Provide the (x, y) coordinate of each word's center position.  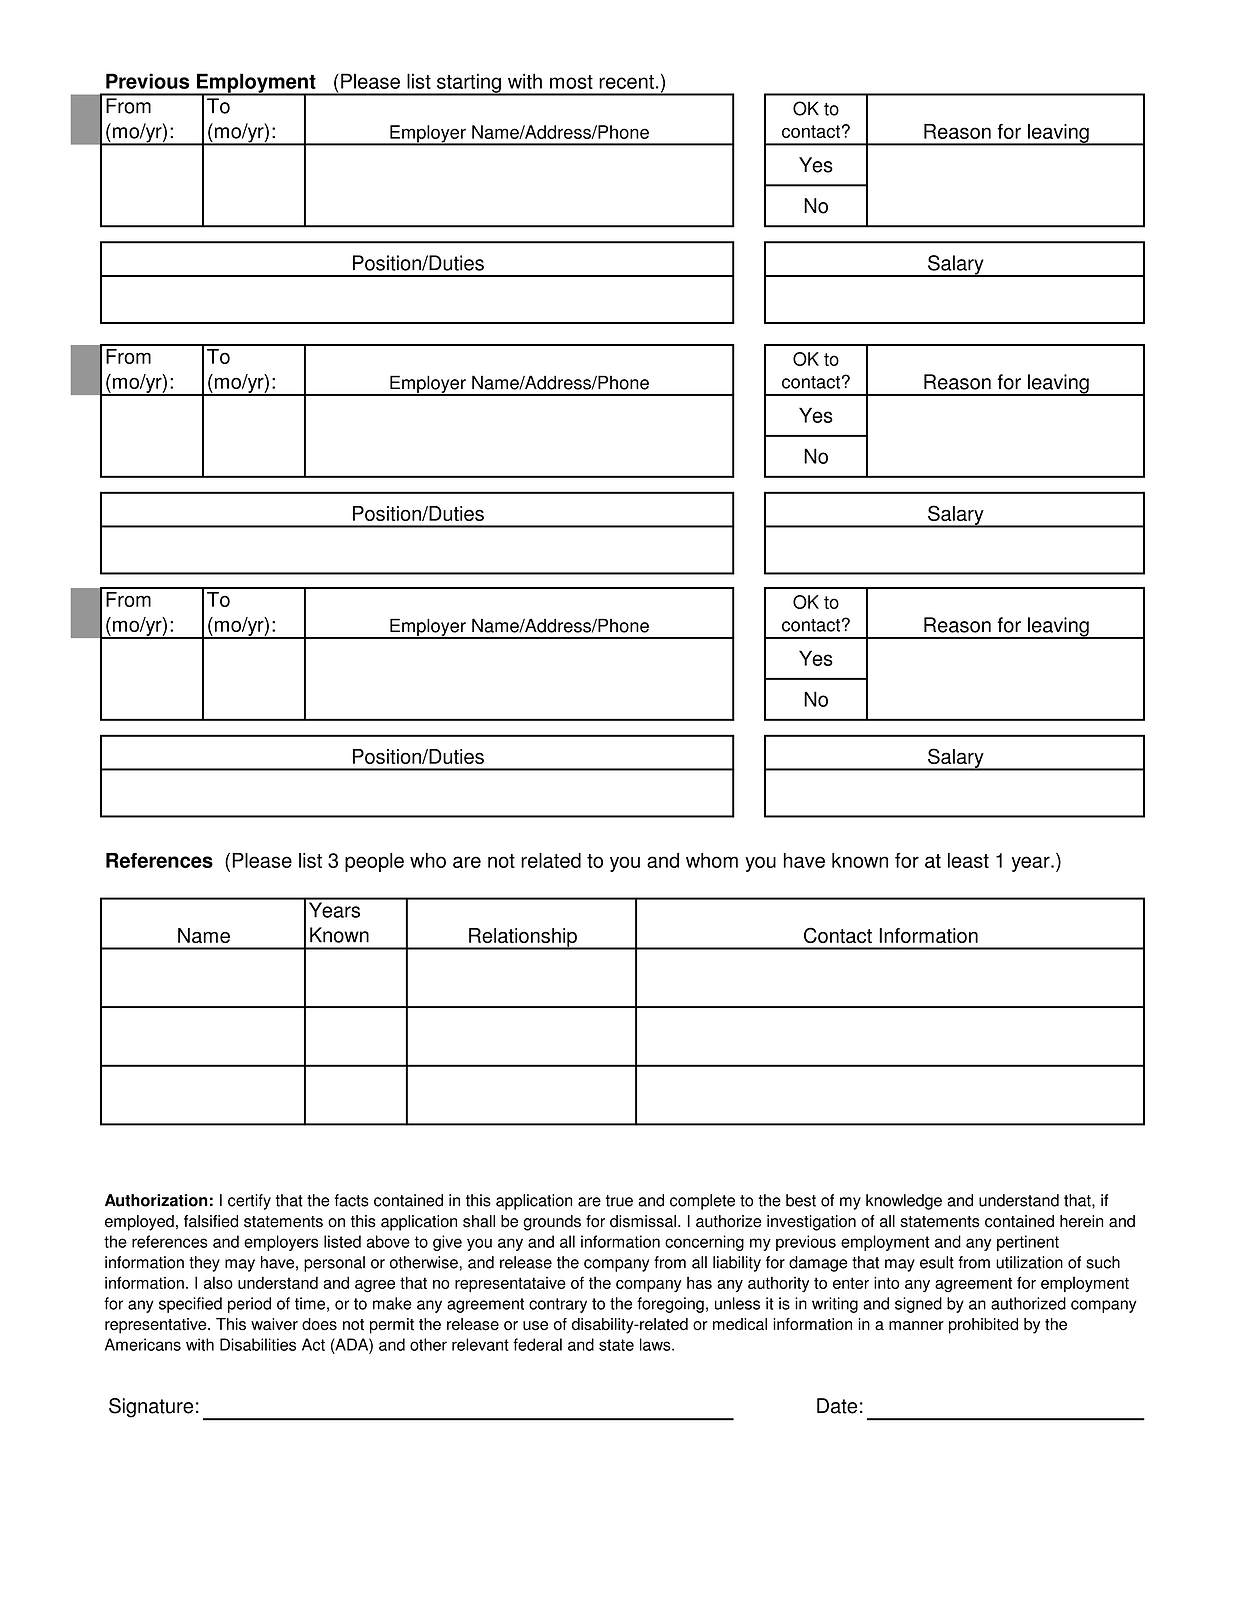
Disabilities (258, 1344)
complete (702, 1202)
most (571, 82)
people (374, 862)
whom (712, 860)
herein (1081, 1221)
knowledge (904, 1202)
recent (626, 82)
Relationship (523, 939)
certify (249, 1202)
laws (656, 1344)
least (968, 860)
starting (469, 84)
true (619, 1201)
